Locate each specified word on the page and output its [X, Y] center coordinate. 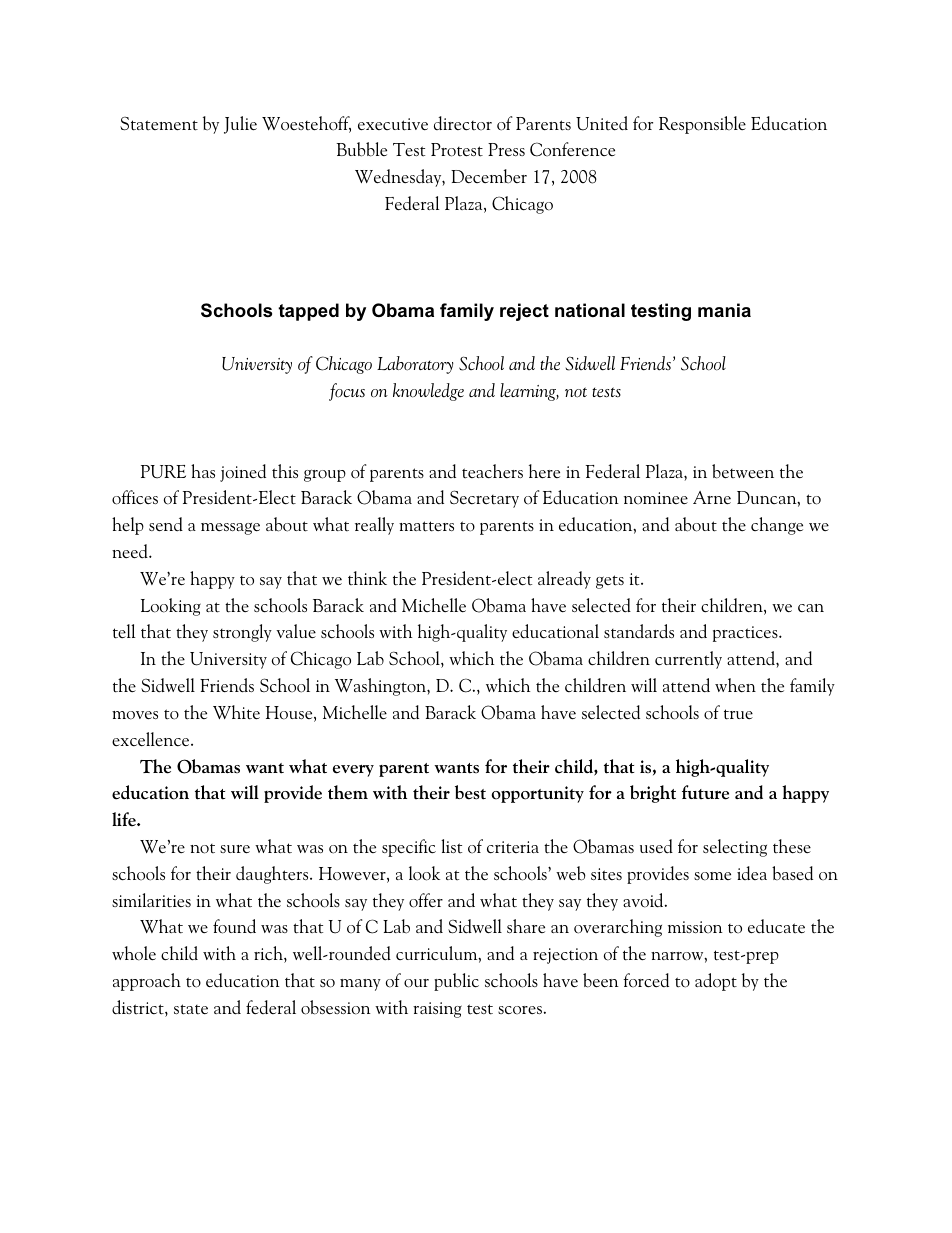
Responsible [702, 125]
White [236, 712]
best [470, 792]
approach [147, 982]
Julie [240, 125]
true [738, 714]
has [203, 471]
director [463, 123]
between [743, 471]
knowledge [428, 392]
